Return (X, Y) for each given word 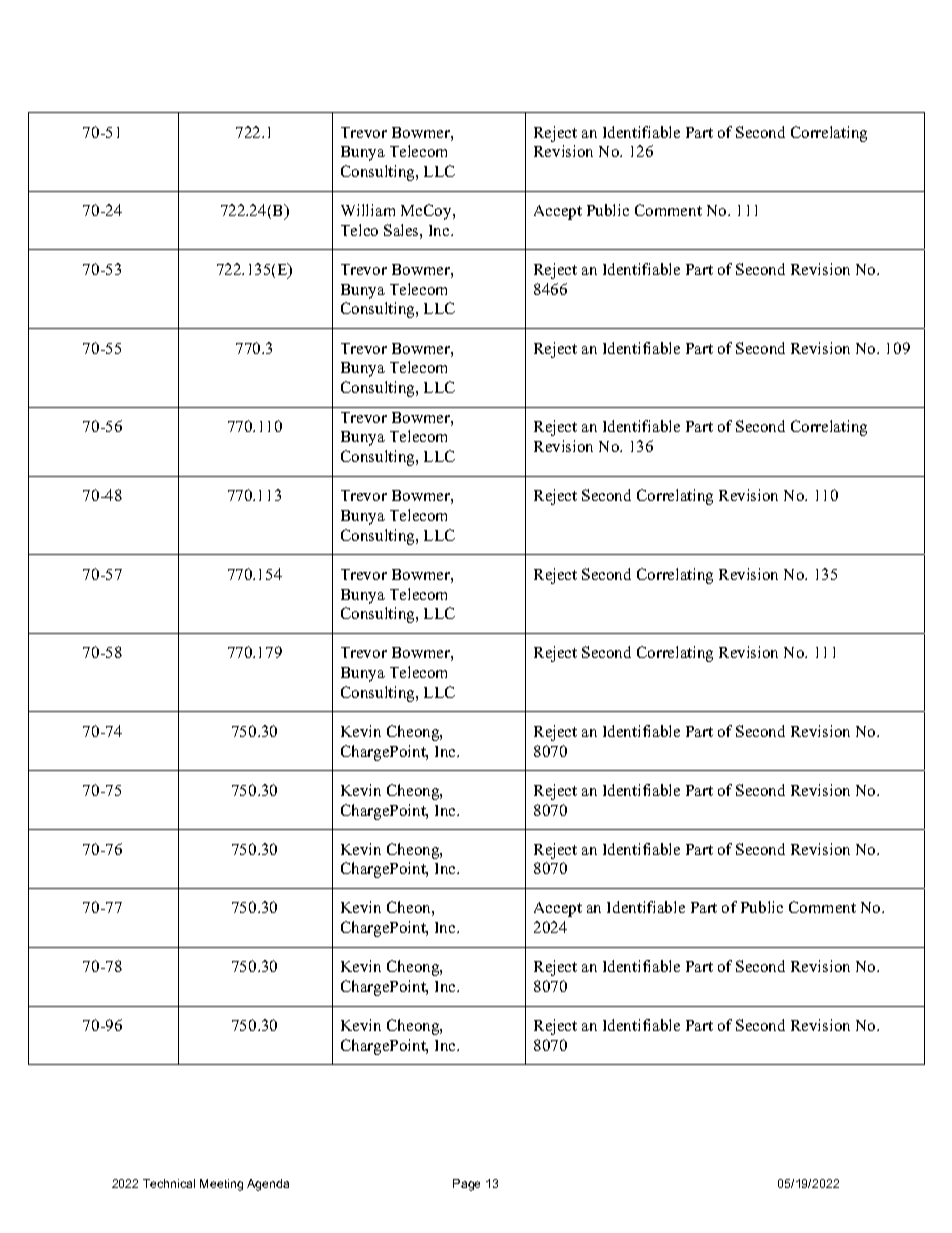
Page (466, 1185)
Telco (359, 230)
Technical (169, 1183)
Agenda (268, 1185)
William (368, 210)
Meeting (221, 1185)
